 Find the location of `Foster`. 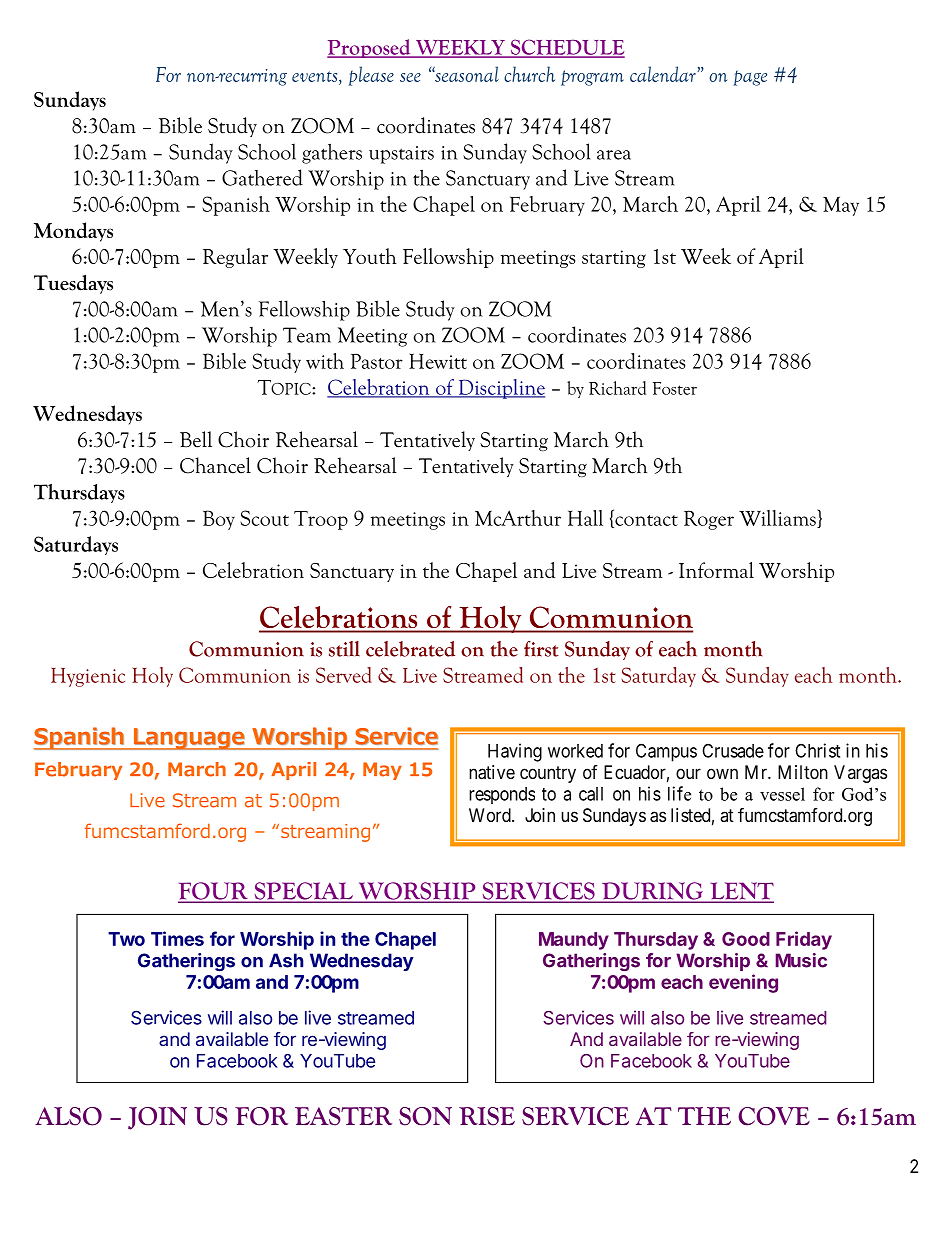

Foster is located at coordinates (675, 388).
